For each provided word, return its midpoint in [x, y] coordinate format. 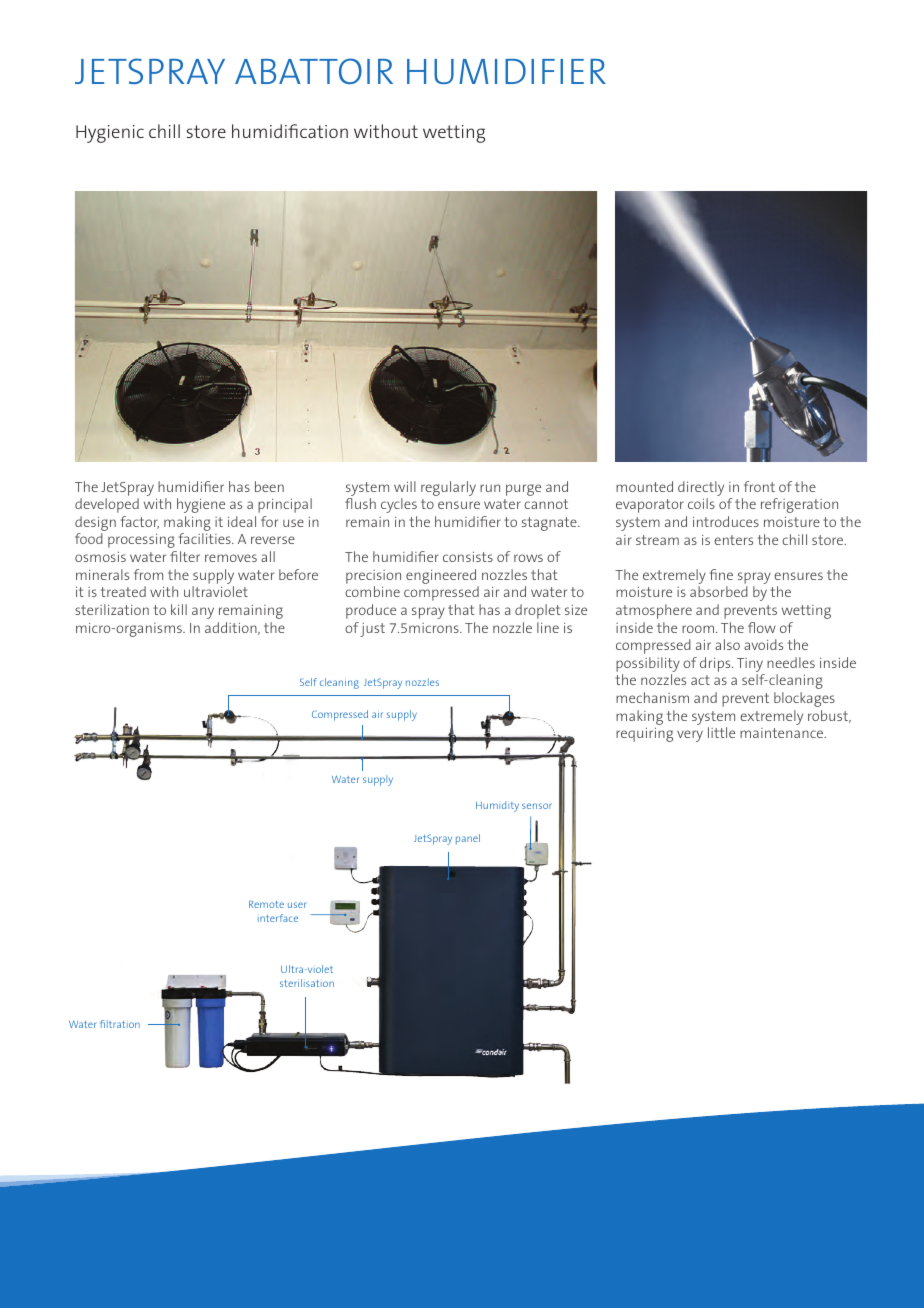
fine [721, 574]
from [148, 574]
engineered [441, 576]
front [759, 486]
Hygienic [110, 134]
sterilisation [307, 983]
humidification [290, 131]
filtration [120, 1024]
